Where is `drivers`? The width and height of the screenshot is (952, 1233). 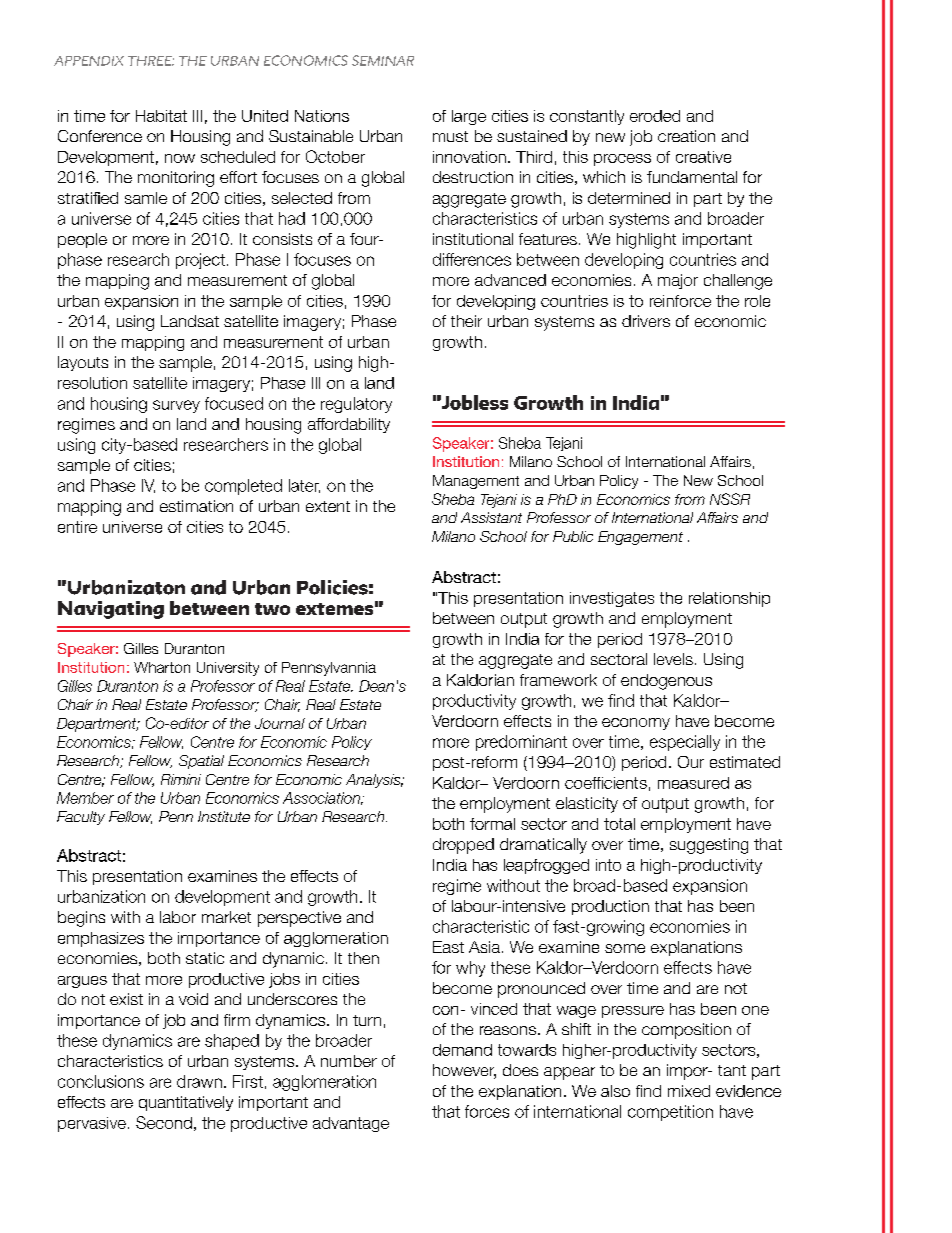
drivers is located at coordinates (646, 321).
